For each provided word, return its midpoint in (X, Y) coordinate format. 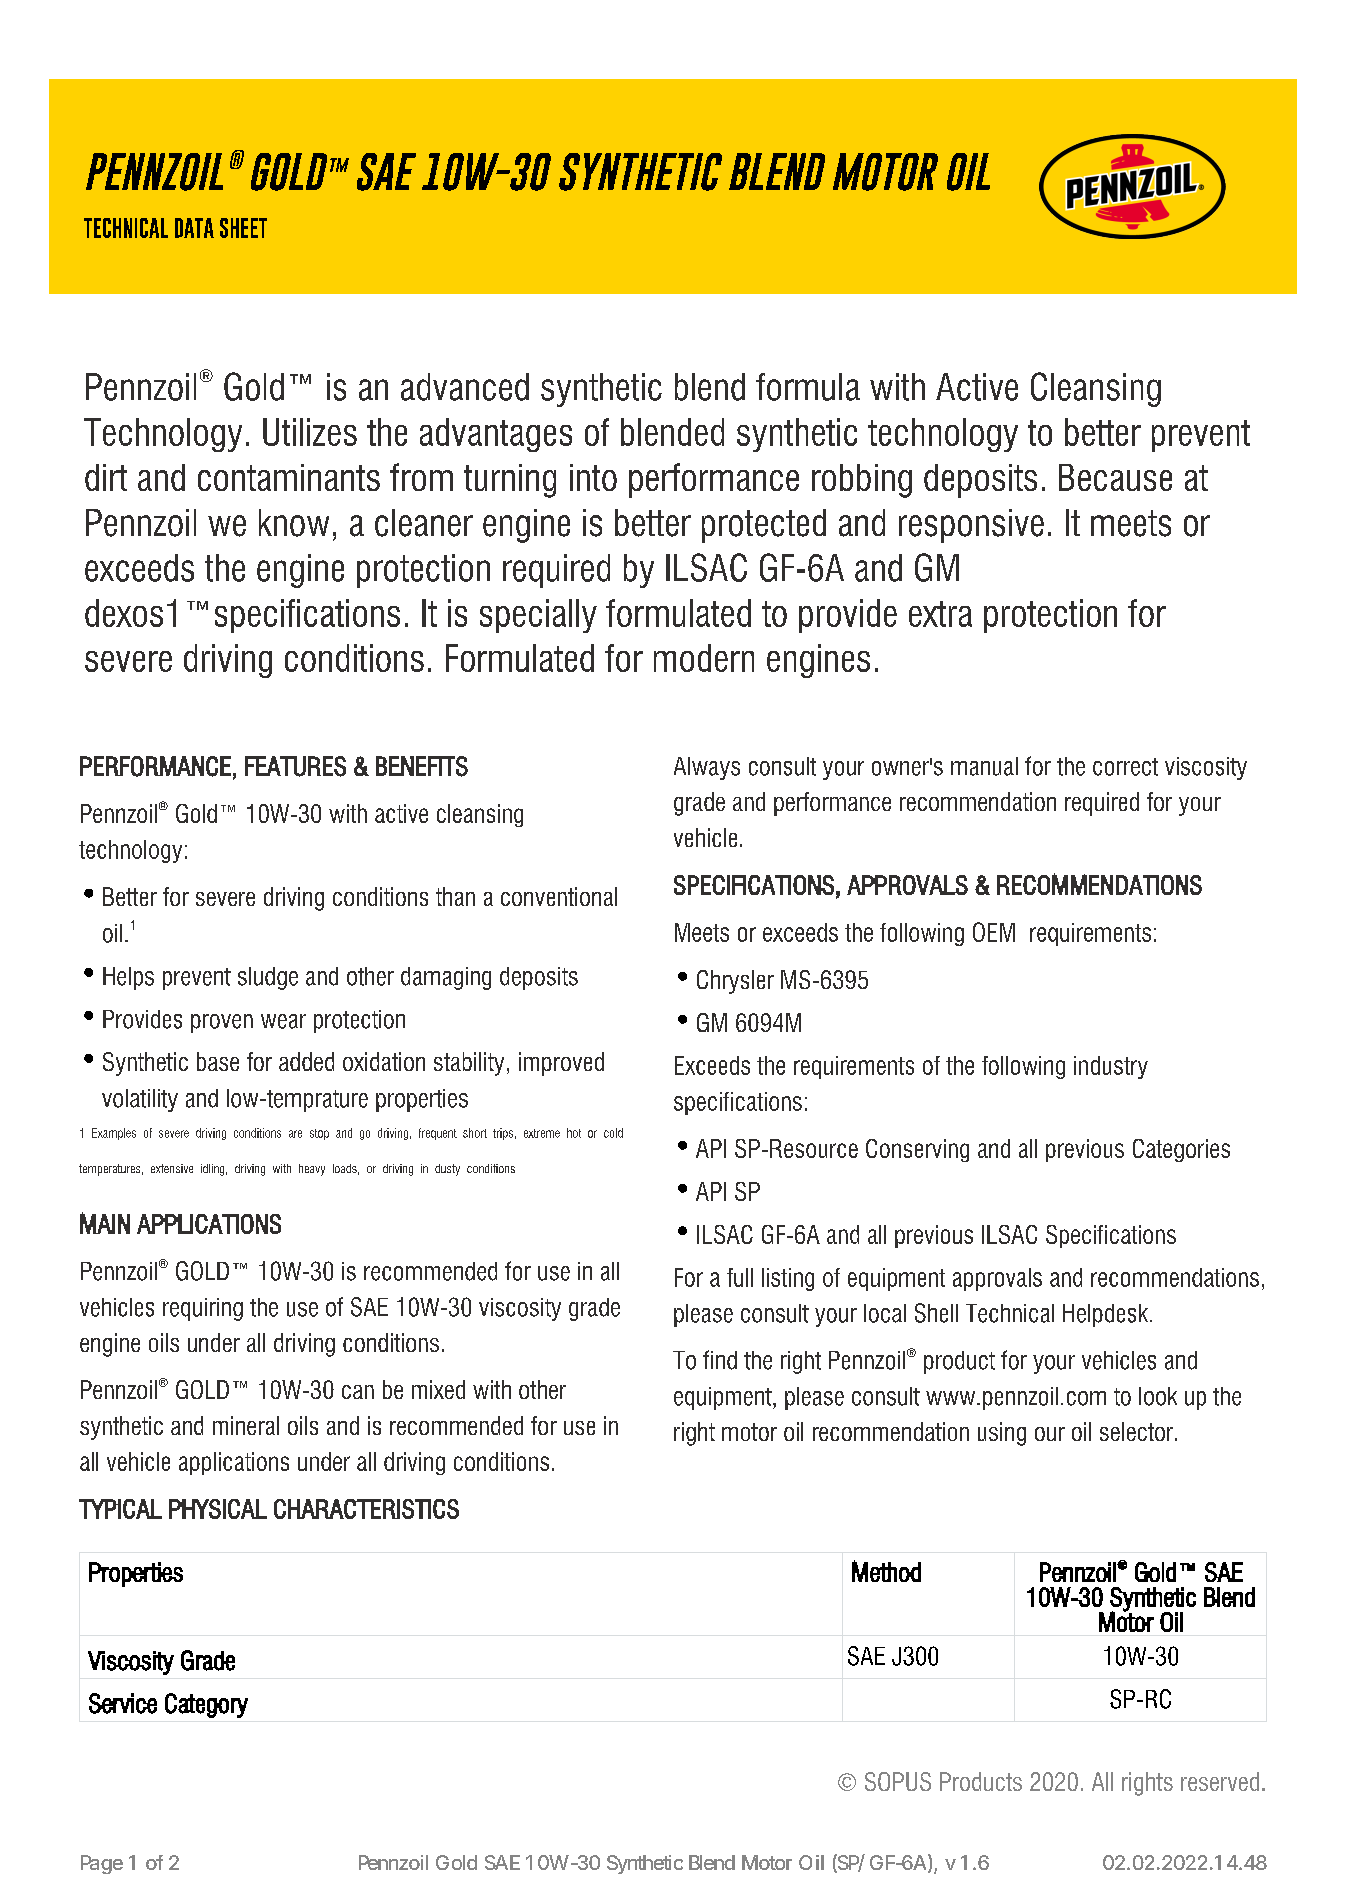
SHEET (243, 228)
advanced (465, 387)
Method (886, 1571)
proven (222, 1023)
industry (1111, 1067)
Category (206, 1705)
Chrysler (735, 982)
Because (1115, 477)
